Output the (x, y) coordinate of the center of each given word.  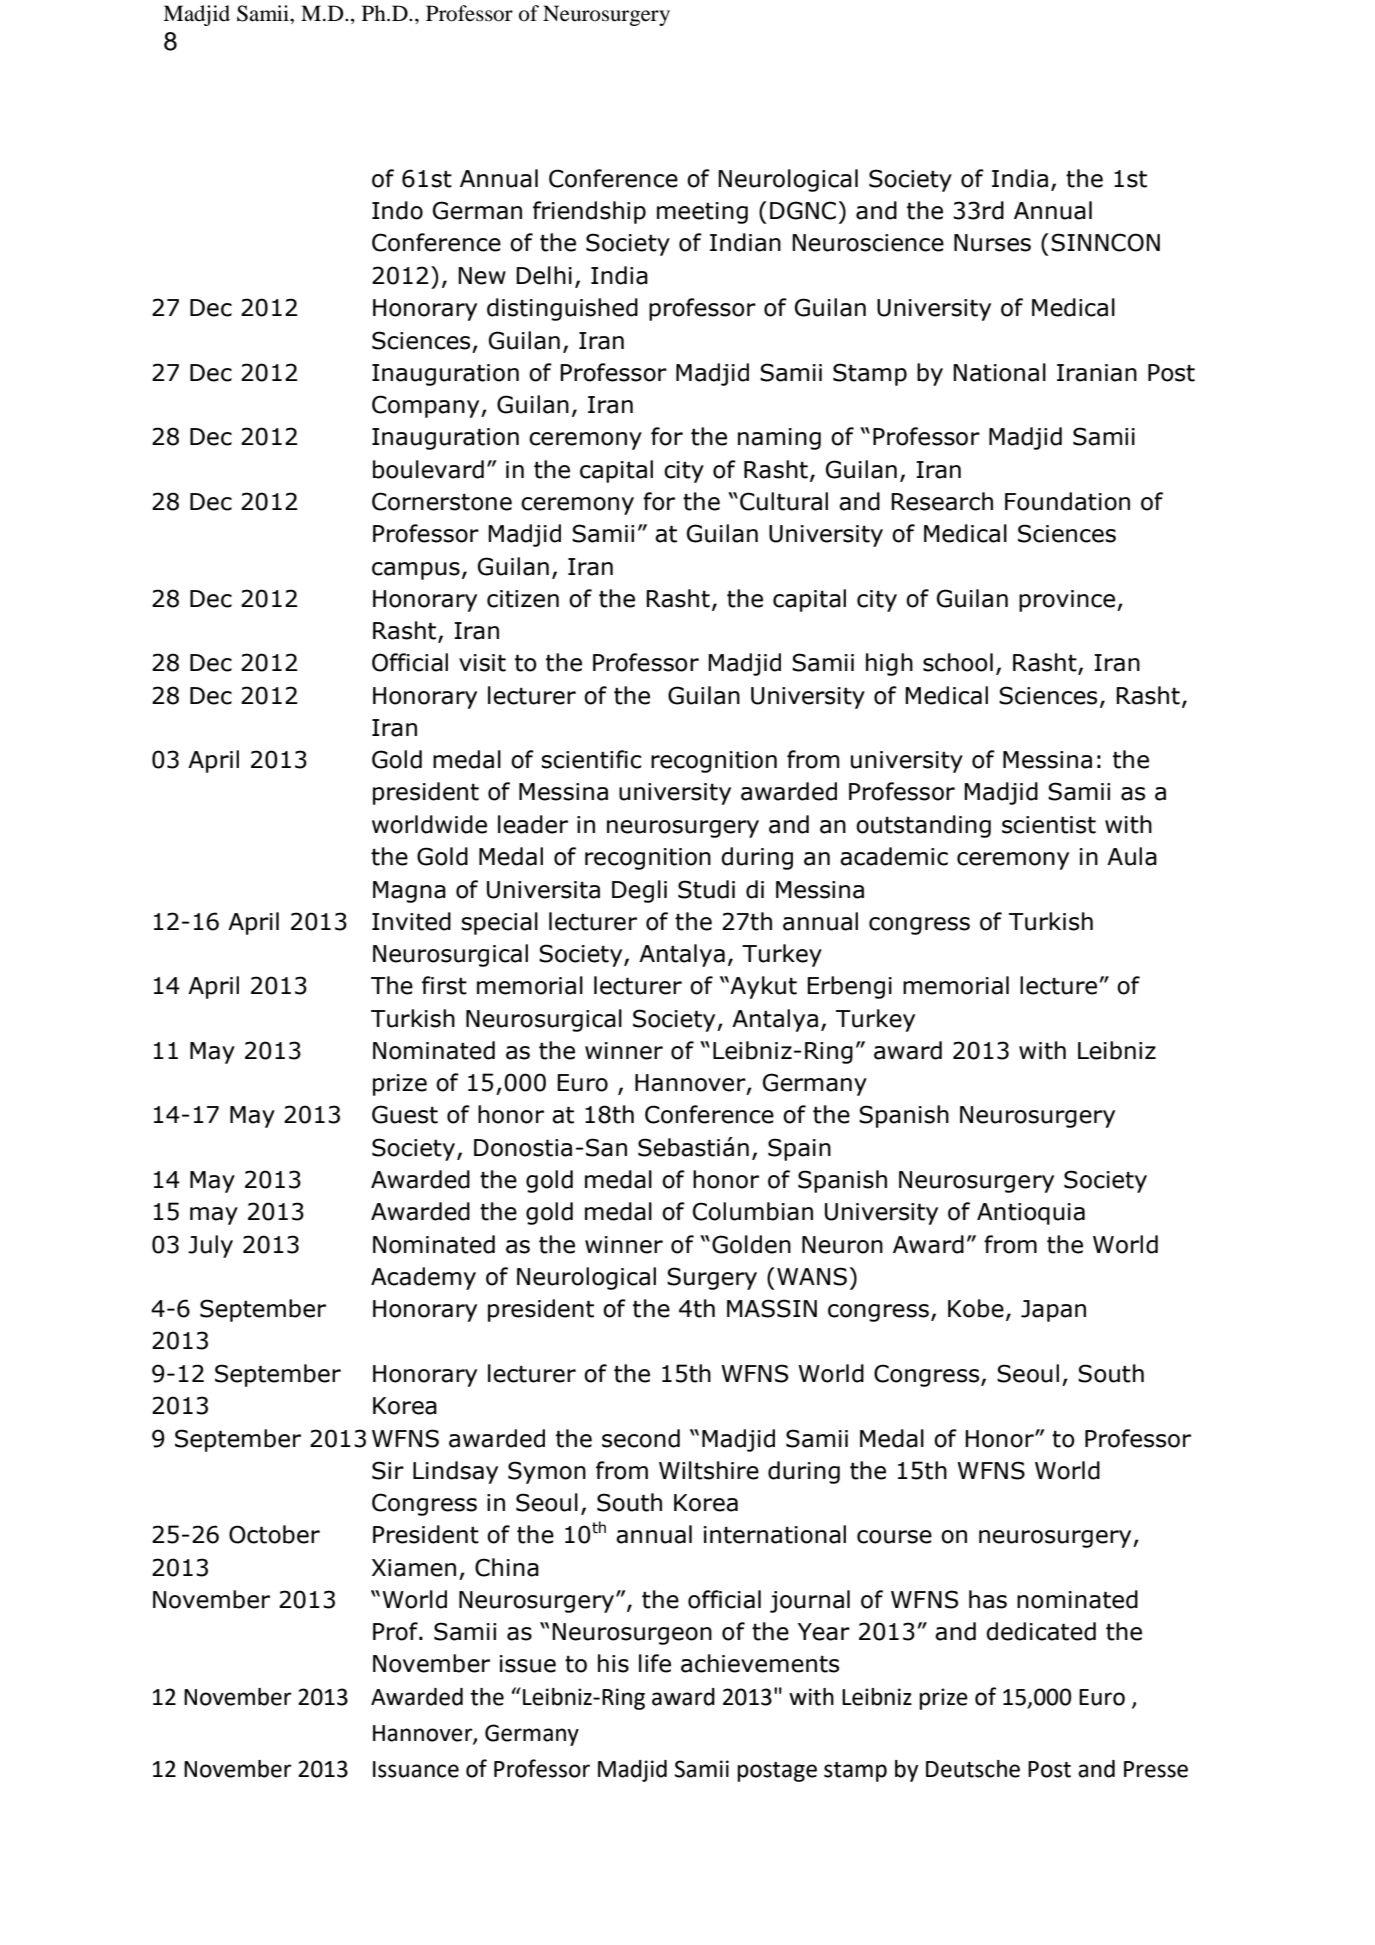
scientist (1049, 825)
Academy (423, 1278)
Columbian (753, 1211)
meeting (702, 213)
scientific (591, 759)
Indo (397, 210)
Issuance (416, 1769)
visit (482, 663)
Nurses (992, 243)
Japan (1053, 1311)
